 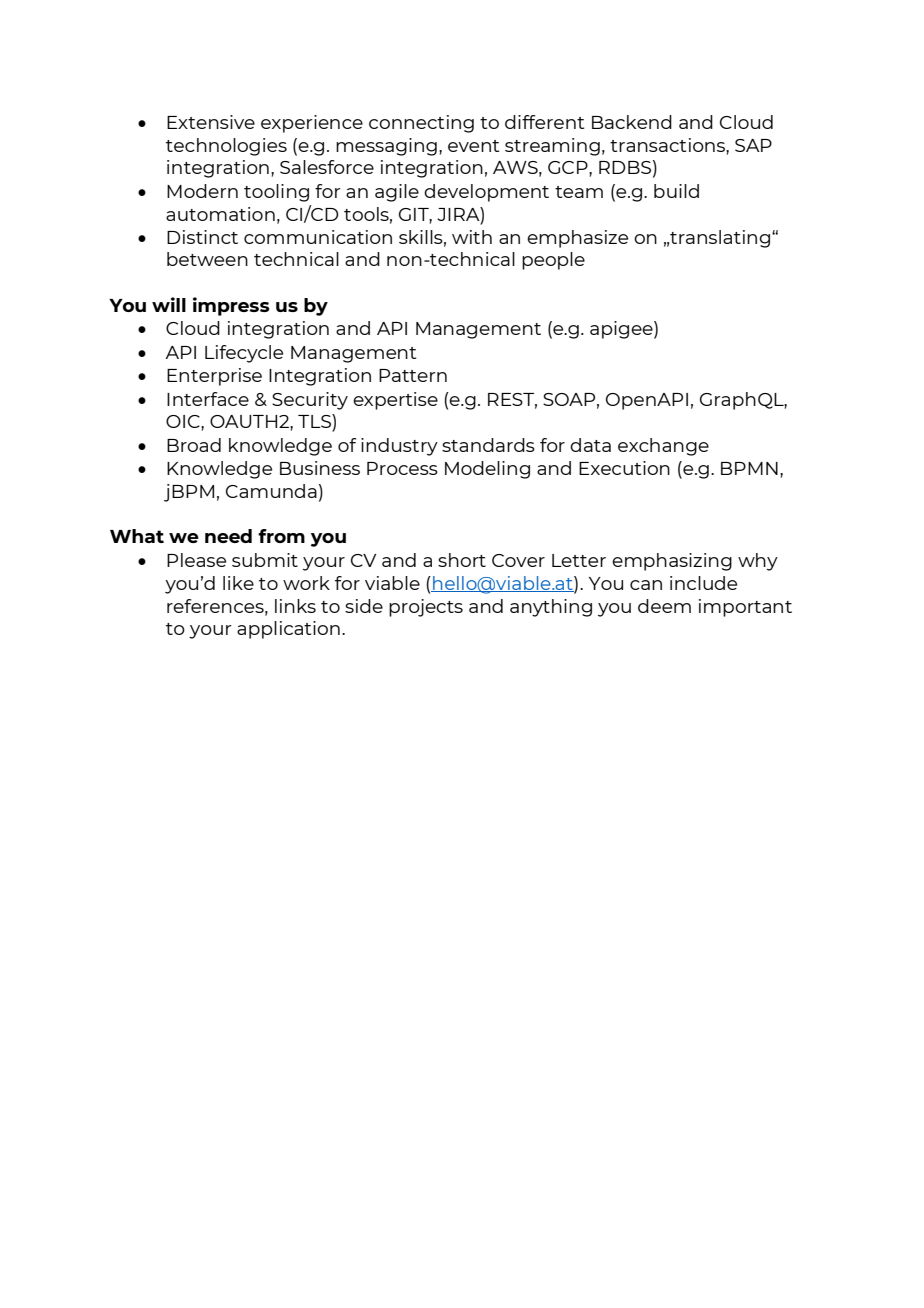 What do you see at coordinates (214, 377) in the screenshot?
I see `Enterprise` at bounding box center [214, 377].
